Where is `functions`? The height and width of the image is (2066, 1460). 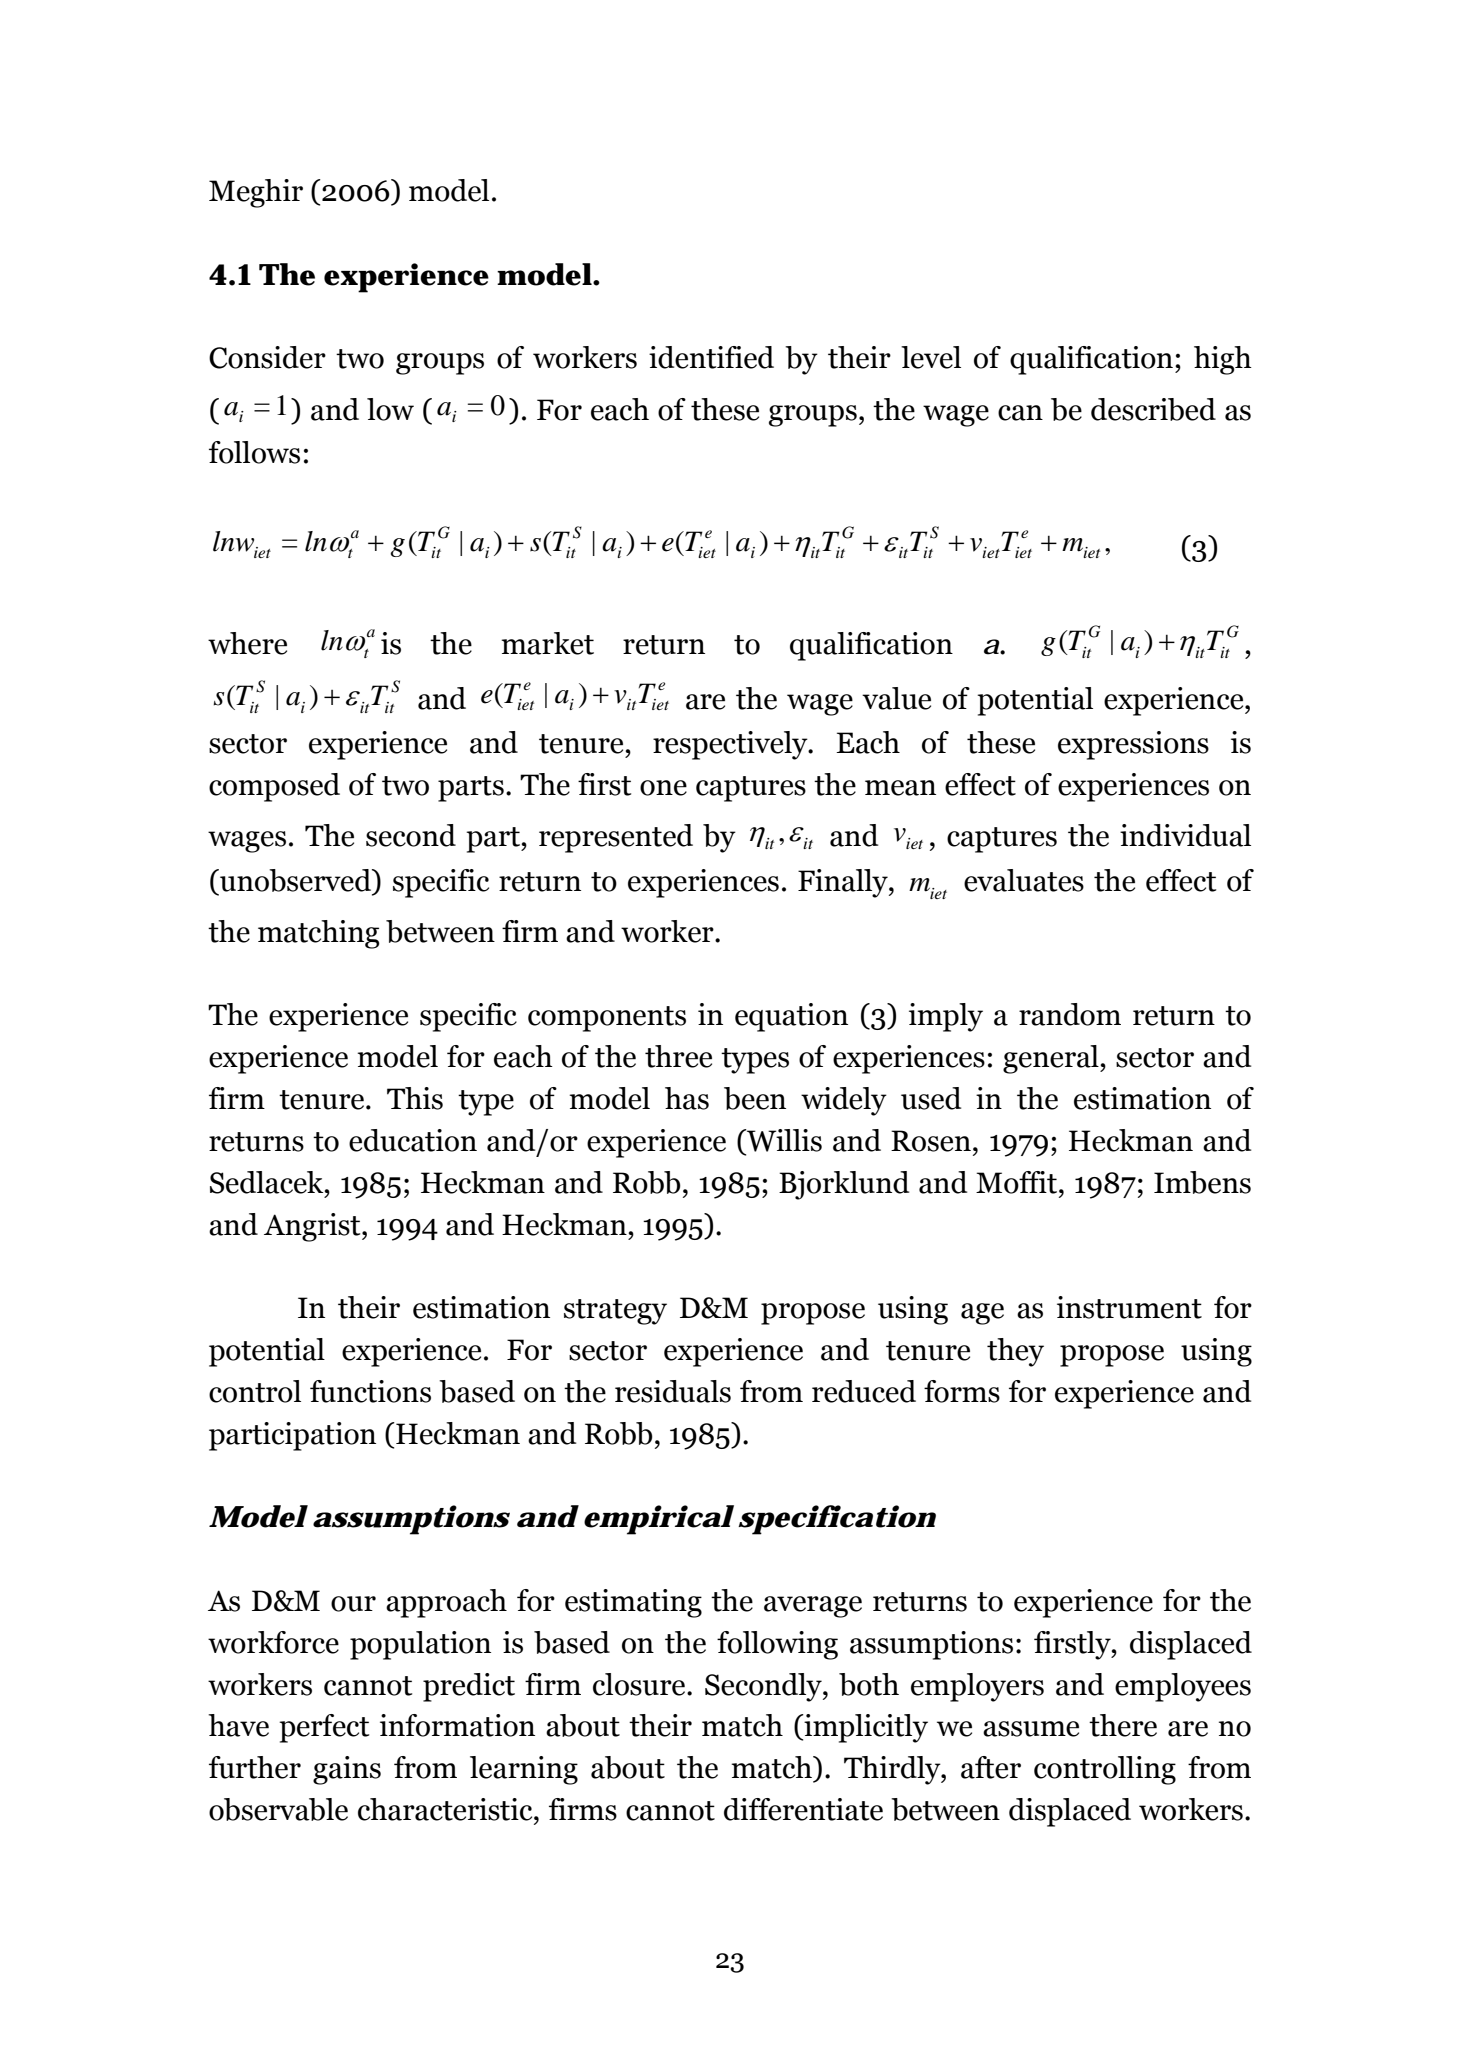 functions is located at coordinates (370, 1391).
